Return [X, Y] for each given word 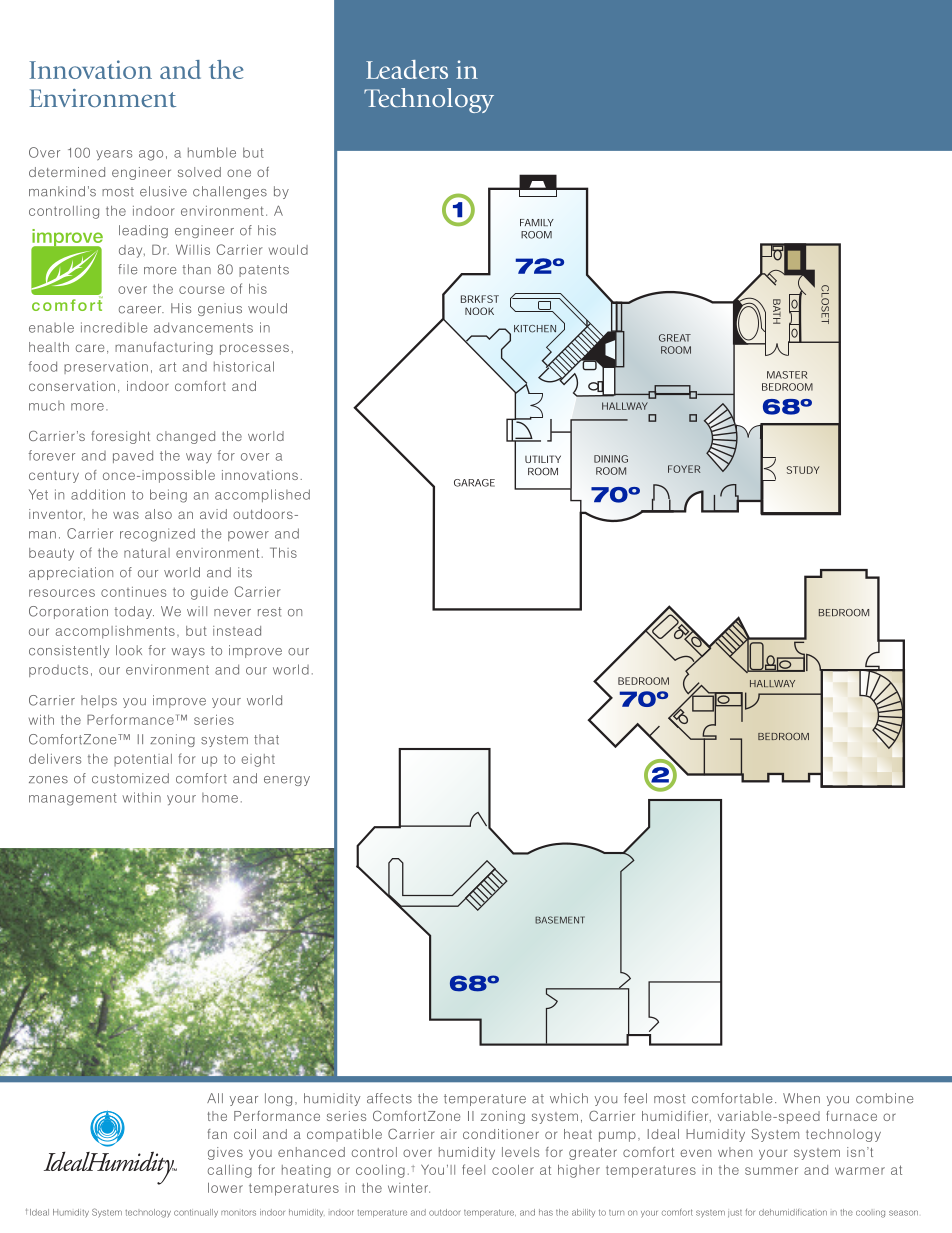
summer [771, 1171]
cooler [513, 1170]
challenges [230, 192]
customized [130, 778]
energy [287, 781]
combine [884, 1098]
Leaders [407, 69]
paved [133, 456]
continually [196, 1213]
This [283, 552]
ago [151, 155]
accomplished [262, 495]
